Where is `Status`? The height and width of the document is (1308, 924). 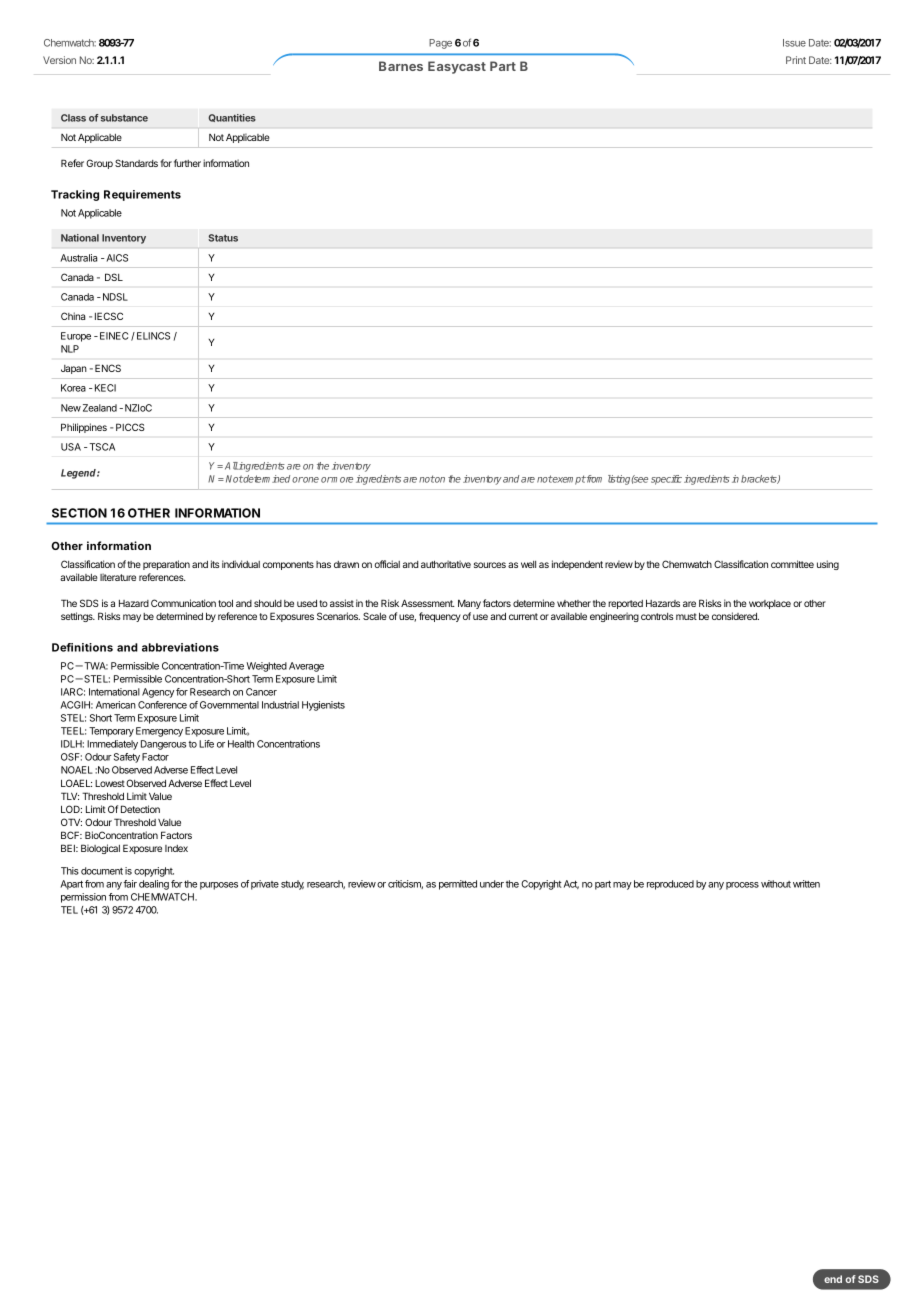 Status is located at coordinates (223, 238).
